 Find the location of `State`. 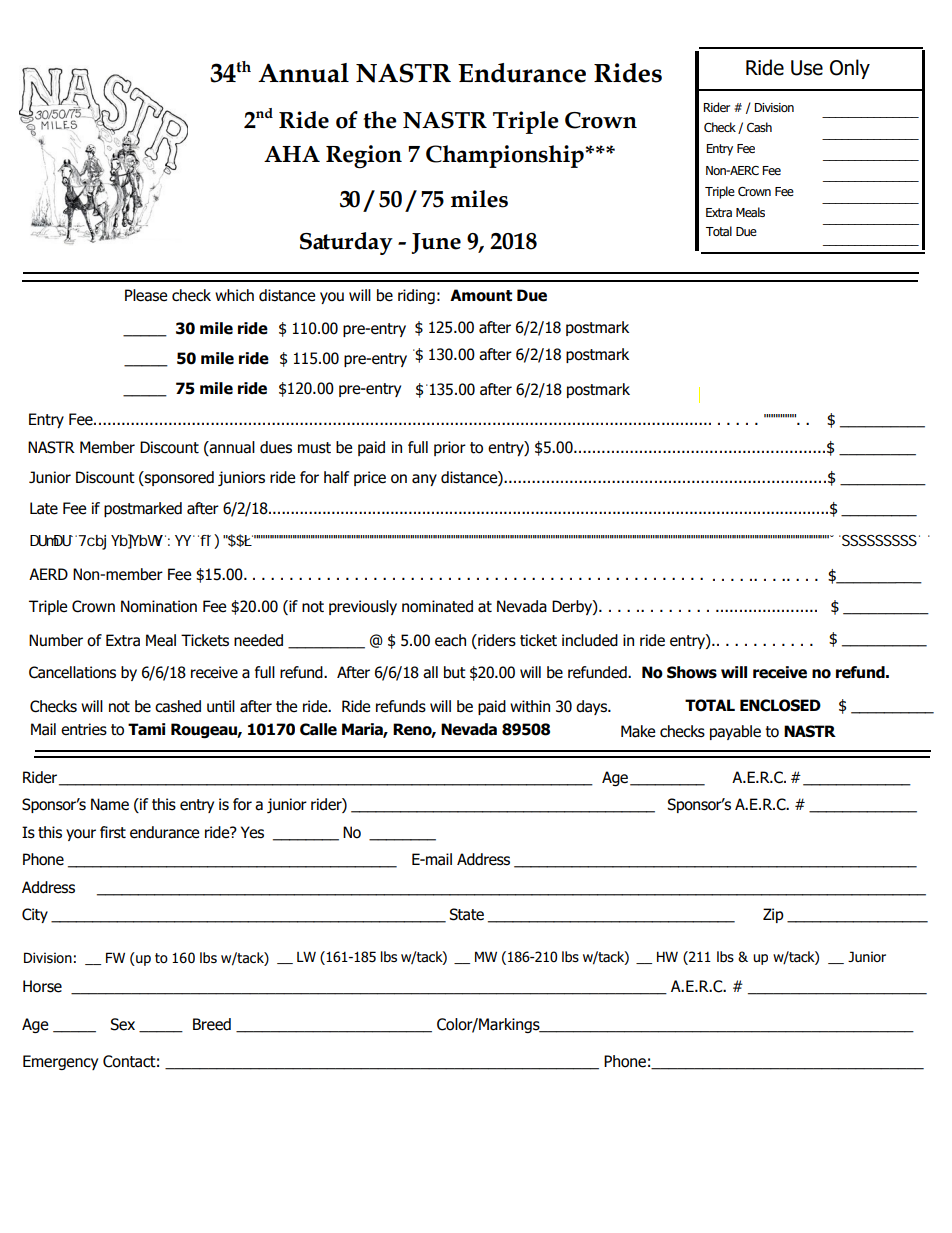

State is located at coordinates (467, 914).
